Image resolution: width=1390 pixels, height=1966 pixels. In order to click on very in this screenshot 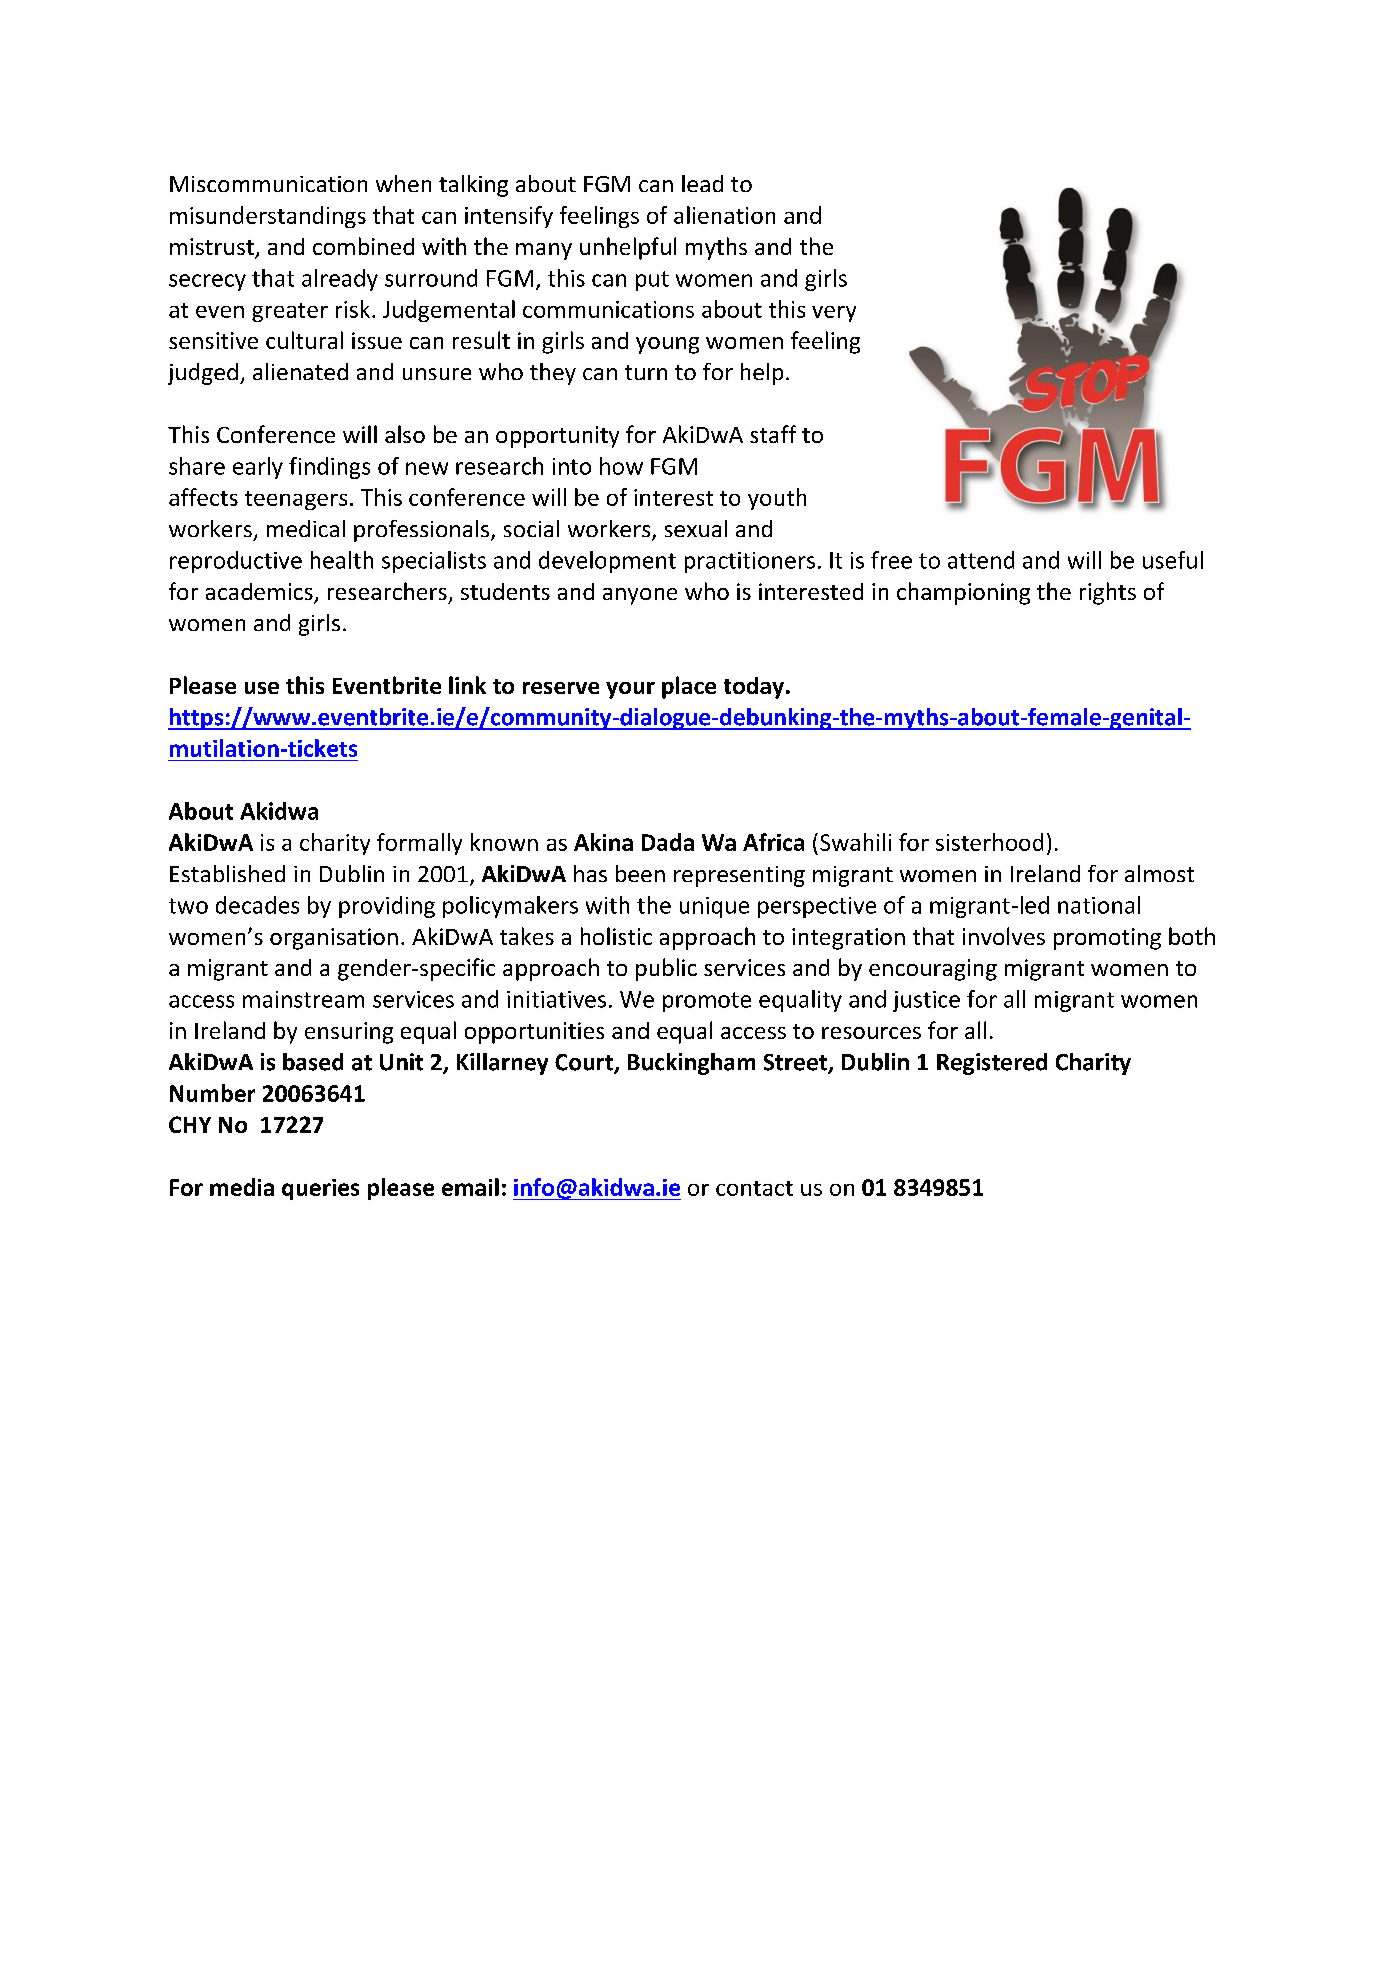, I will do `click(834, 314)`.
